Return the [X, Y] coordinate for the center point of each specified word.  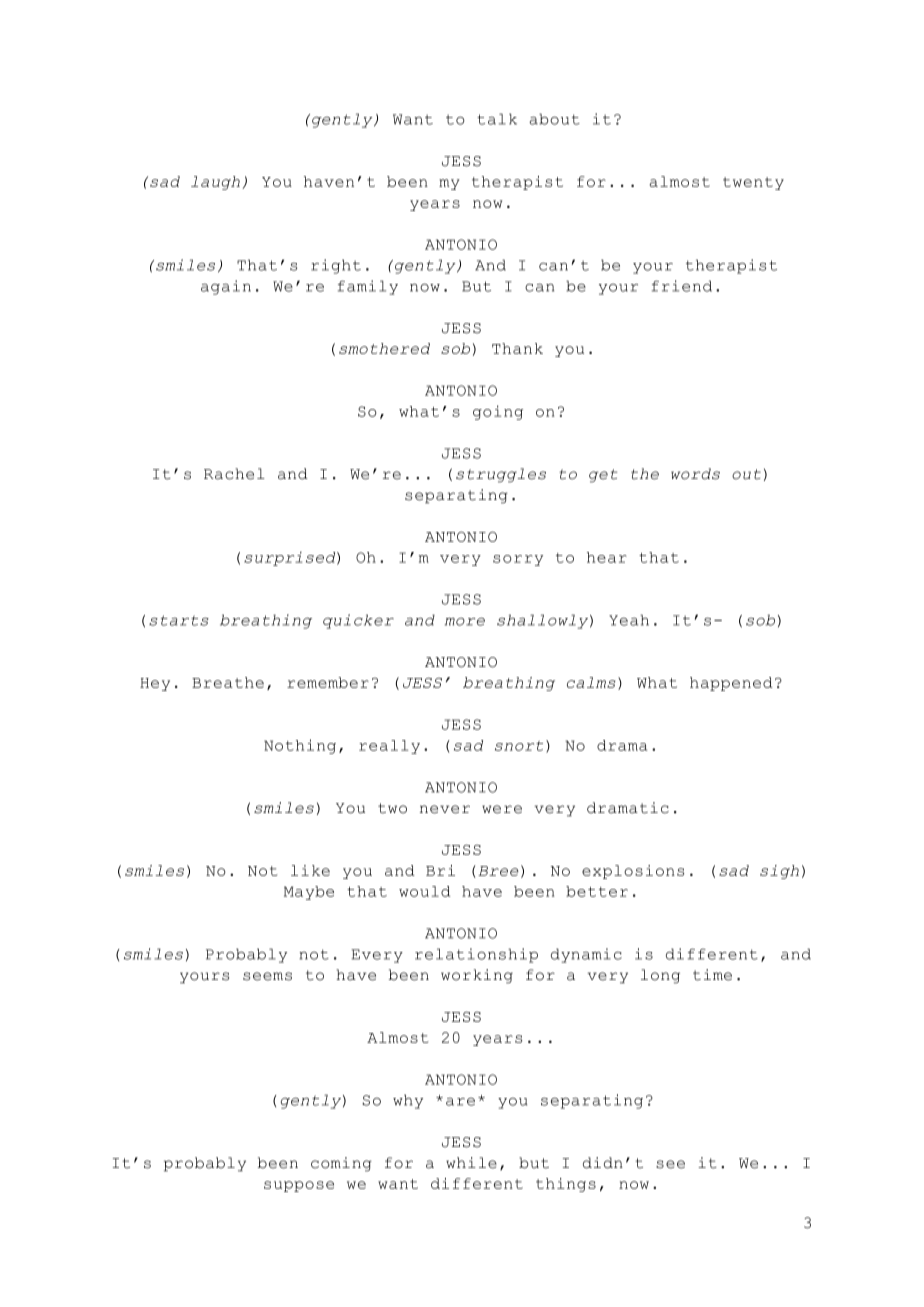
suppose [299, 1186]
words [695, 474]
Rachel [234, 474]
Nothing [300, 746]
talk [497, 119]
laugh [215, 183]
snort [519, 746]
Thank [517, 348]
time [712, 975]
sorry [518, 560]
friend [682, 286]
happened [731, 684]
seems [267, 976]
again [226, 287]
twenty [753, 183]
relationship [476, 955]
